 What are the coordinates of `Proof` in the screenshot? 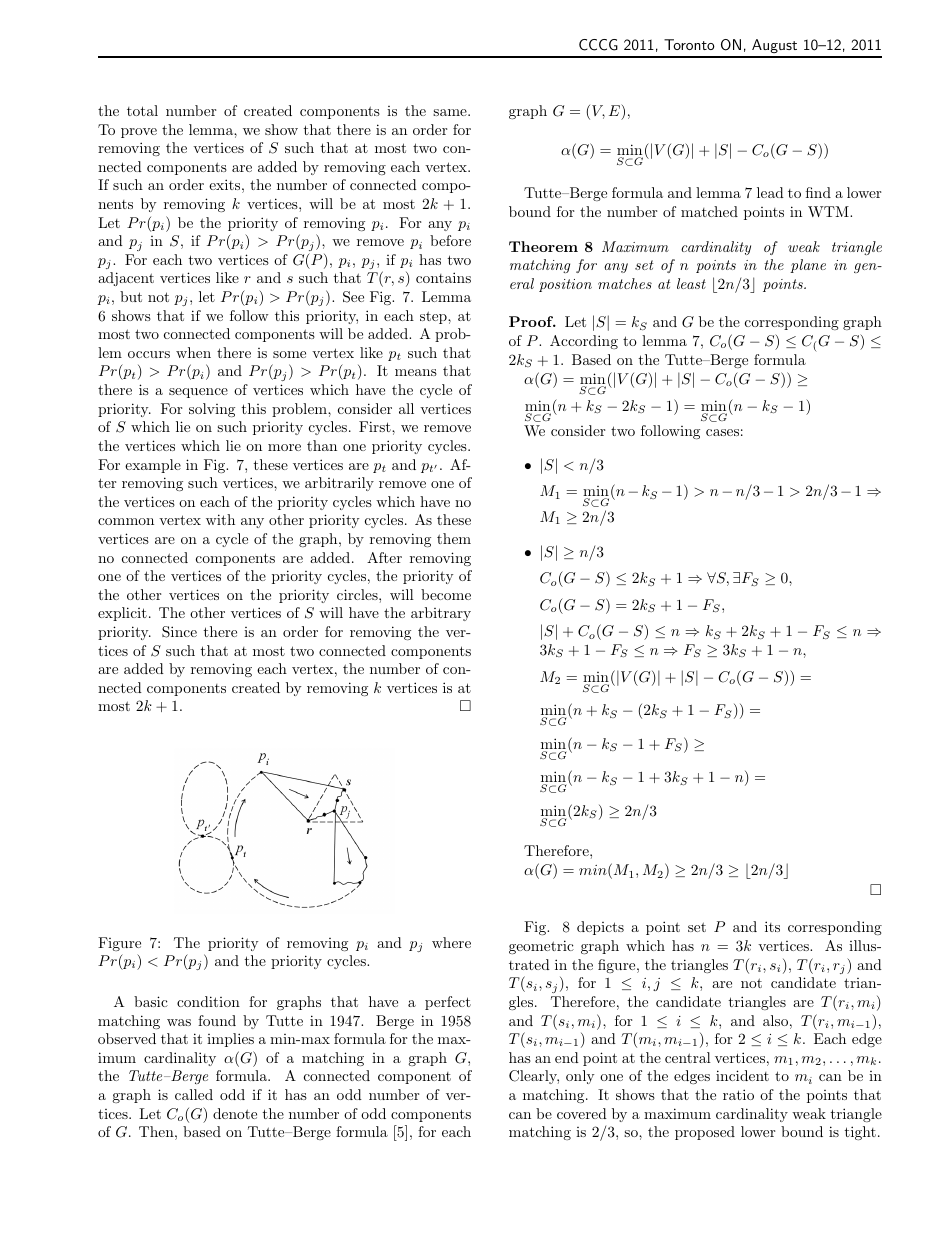 It's located at (532, 321).
